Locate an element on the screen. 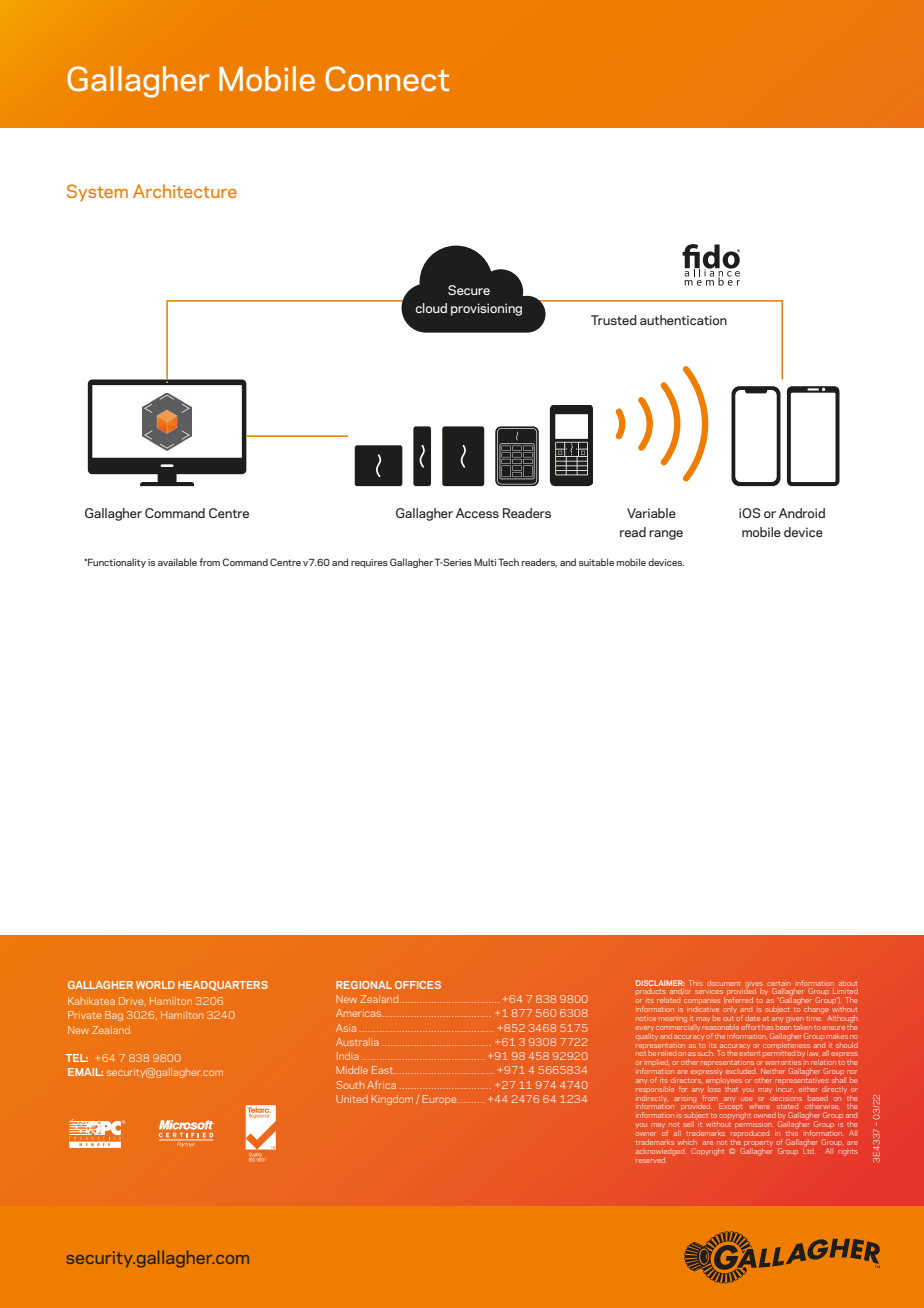 The height and width of the screenshot is (1308, 924). Architecture is located at coordinates (185, 191).
